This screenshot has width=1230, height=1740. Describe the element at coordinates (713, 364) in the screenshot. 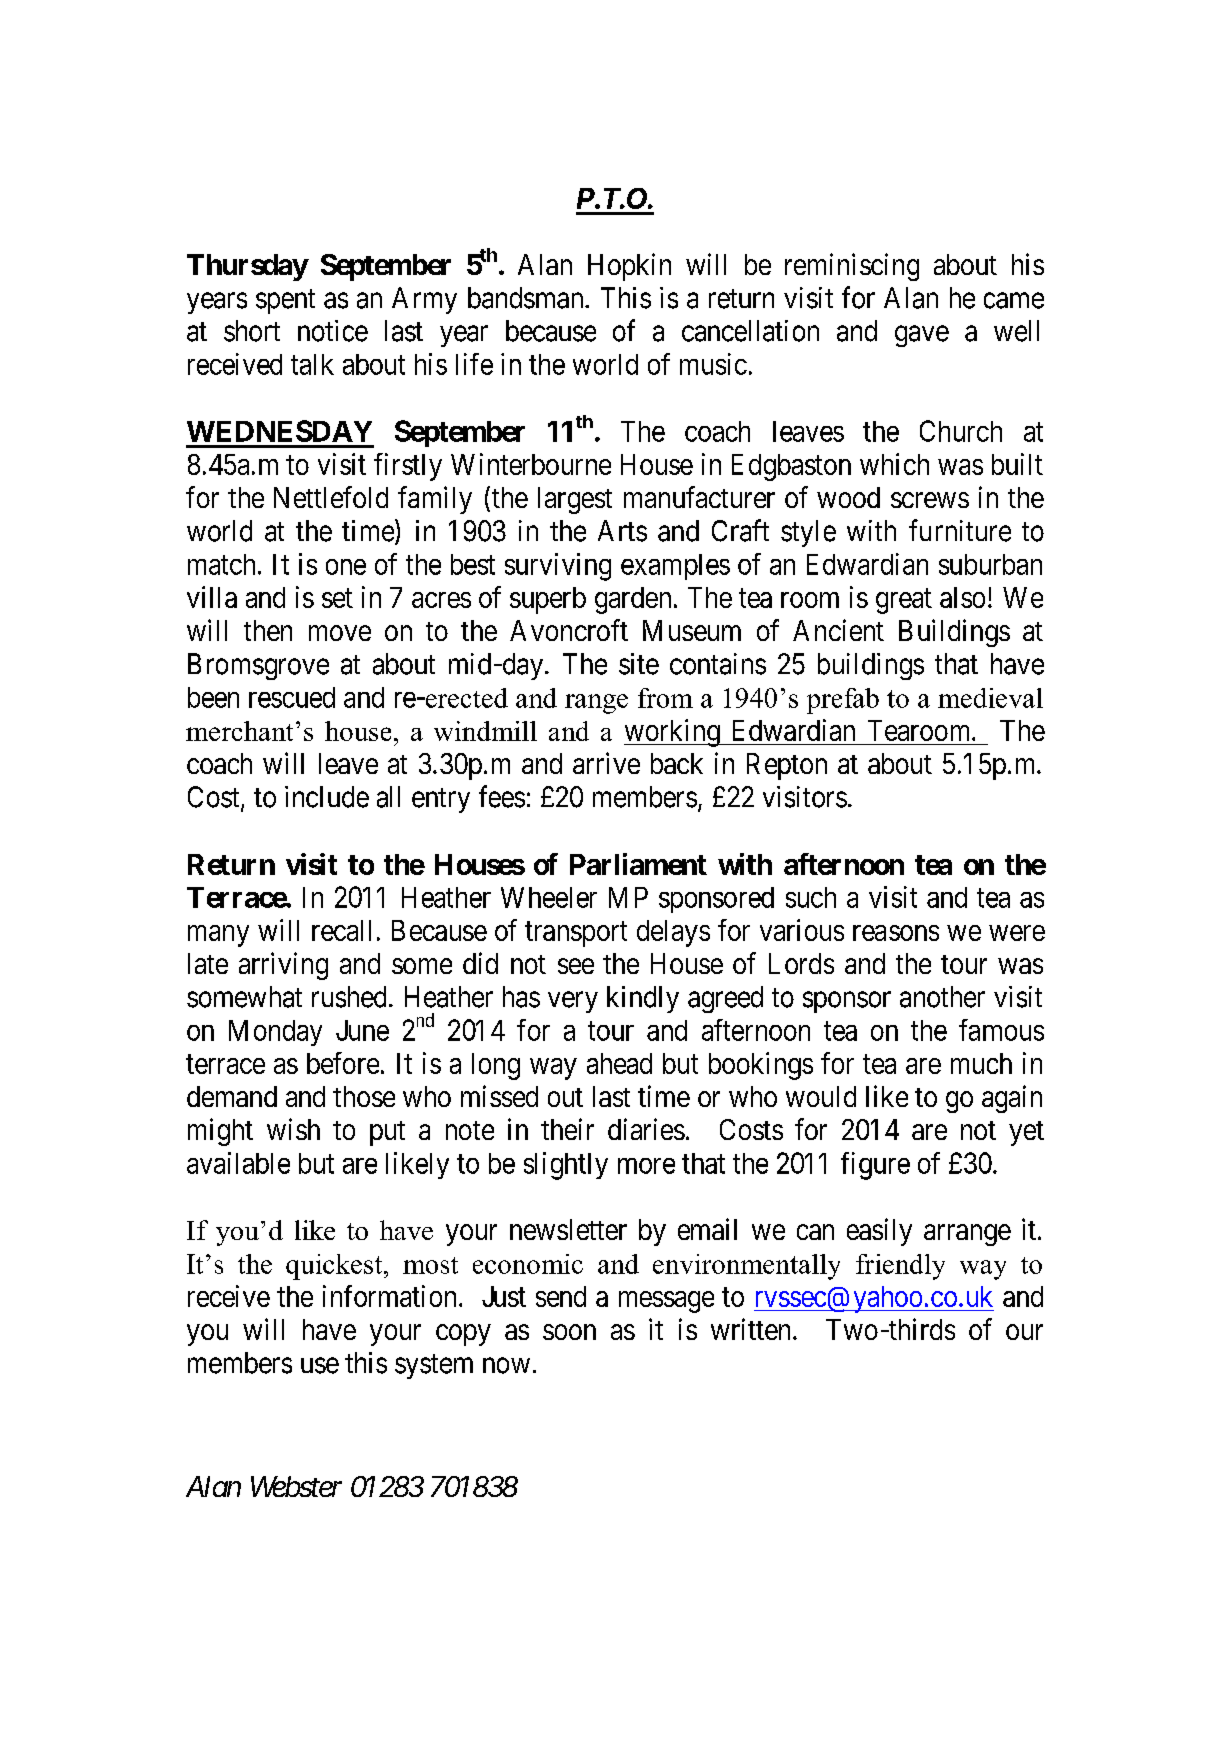

I see `music` at that location.
